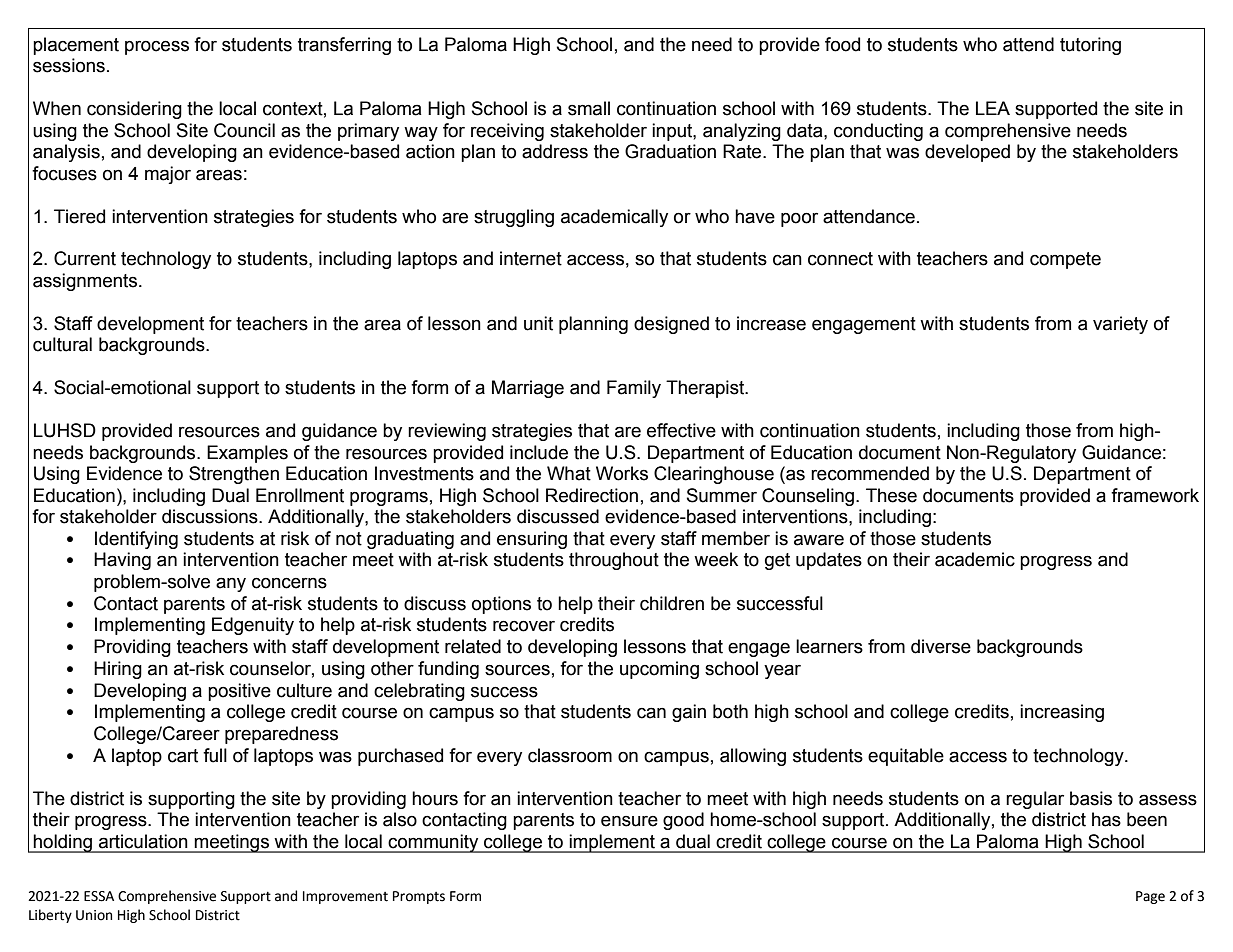 This document has height=952, width=1233. What do you see at coordinates (247, 454) in the document?
I see `Examples` at bounding box center [247, 454].
